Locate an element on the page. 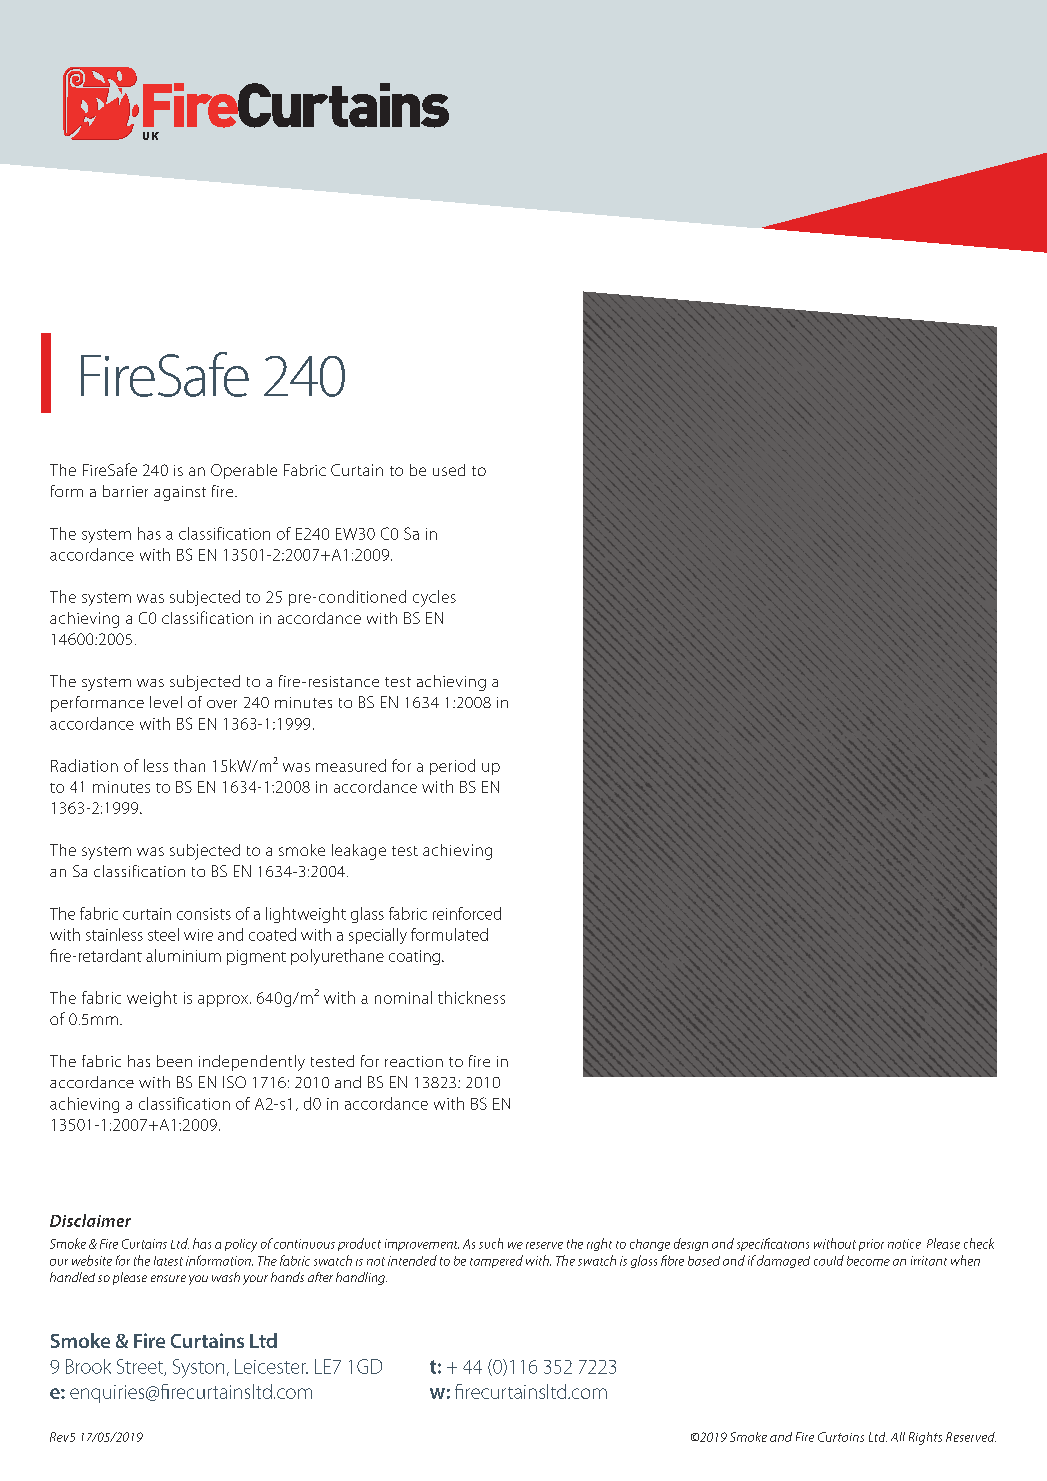 The image size is (1047, 1481). cycles is located at coordinates (434, 598).
